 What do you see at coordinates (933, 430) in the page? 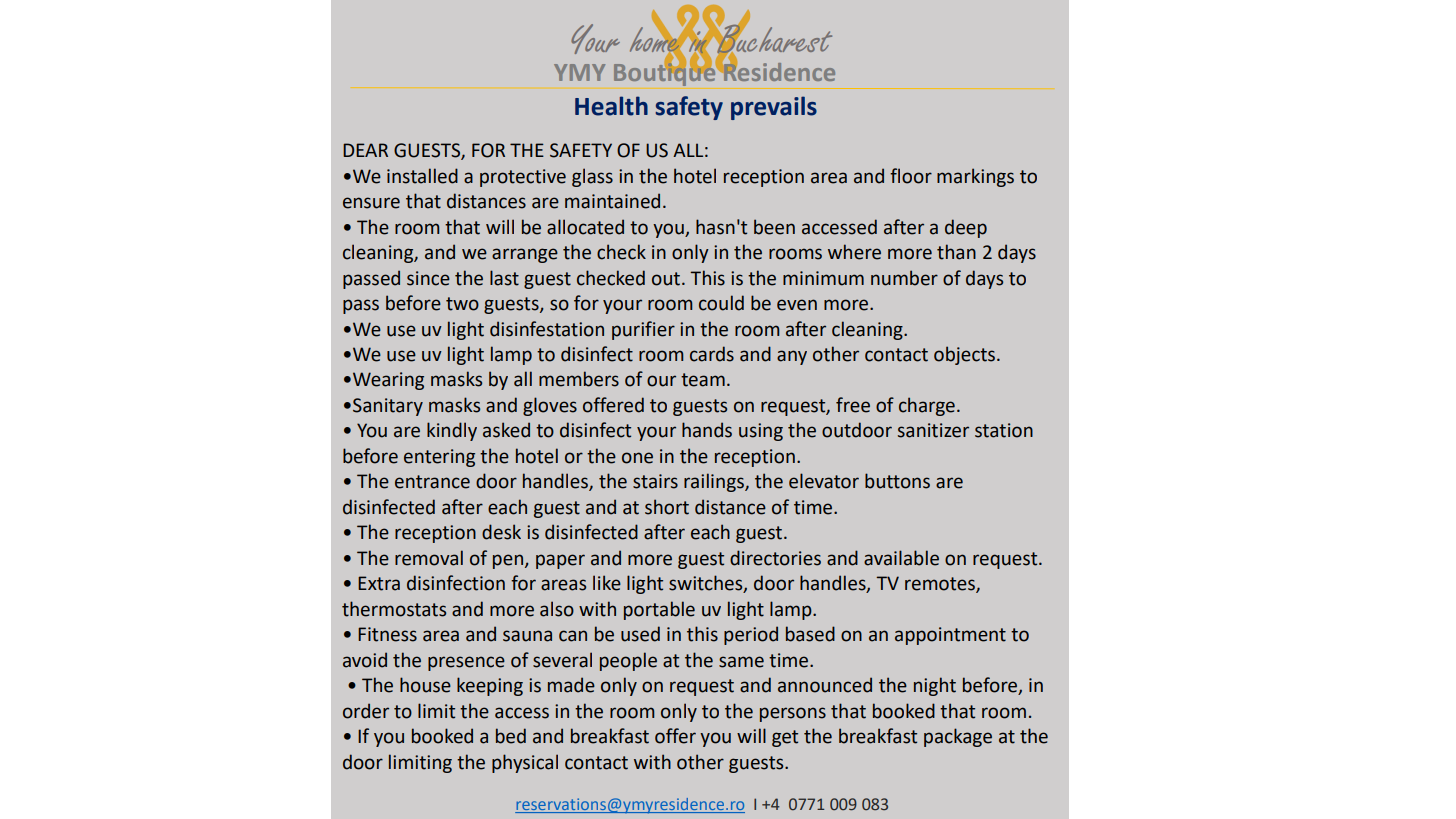
I see `sanitizer` at bounding box center [933, 430].
